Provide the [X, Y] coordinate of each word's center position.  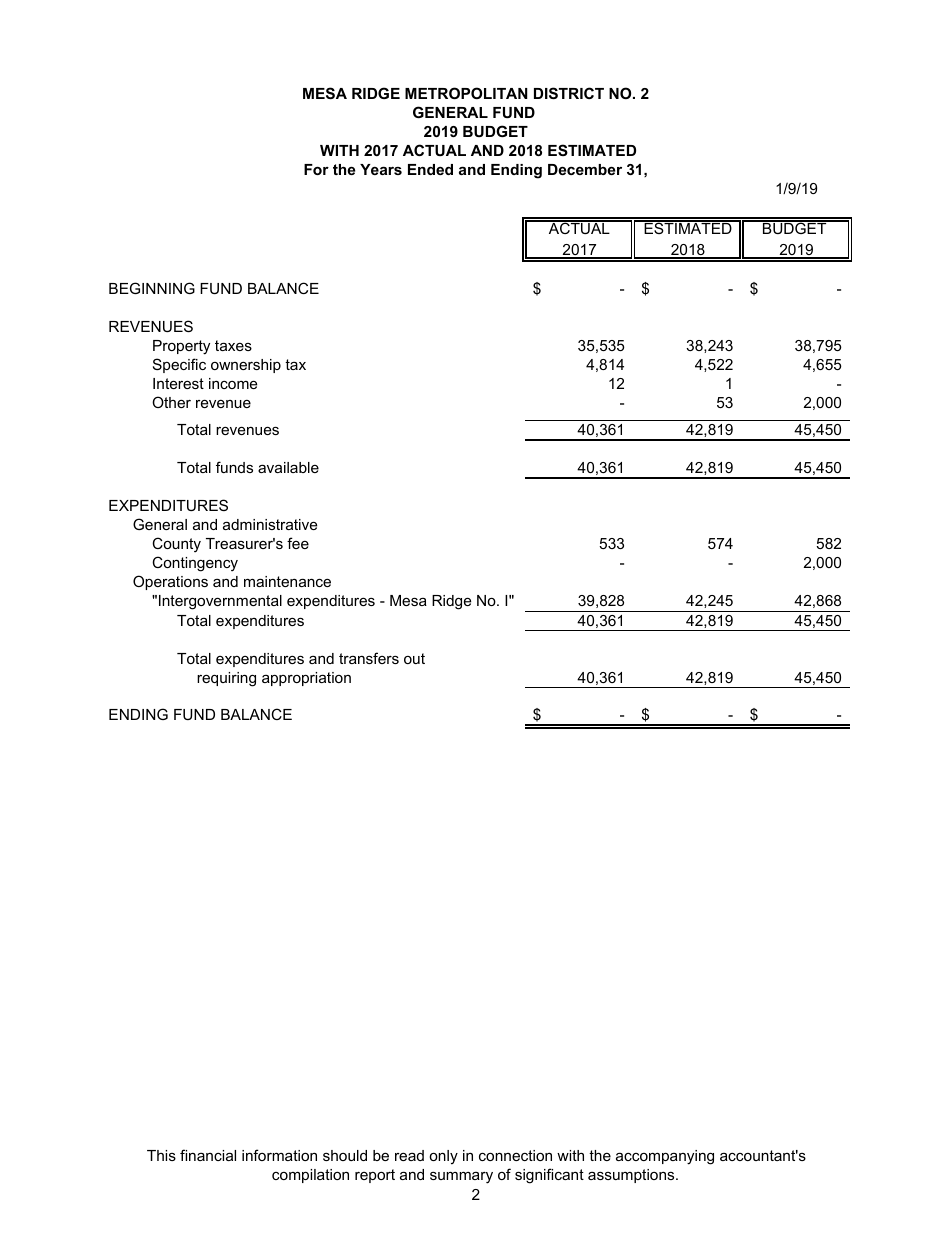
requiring [226, 679]
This [161, 1155]
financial [208, 1155]
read [409, 1155]
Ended [430, 169]
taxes [233, 345]
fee [298, 543]
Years [381, 169]
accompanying [665, 1157]
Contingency [195, 564]
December [585, 169]
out [414, 658]
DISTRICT [569, 93]
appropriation [306, 679]
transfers [369, 658]
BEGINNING [152, 288]
